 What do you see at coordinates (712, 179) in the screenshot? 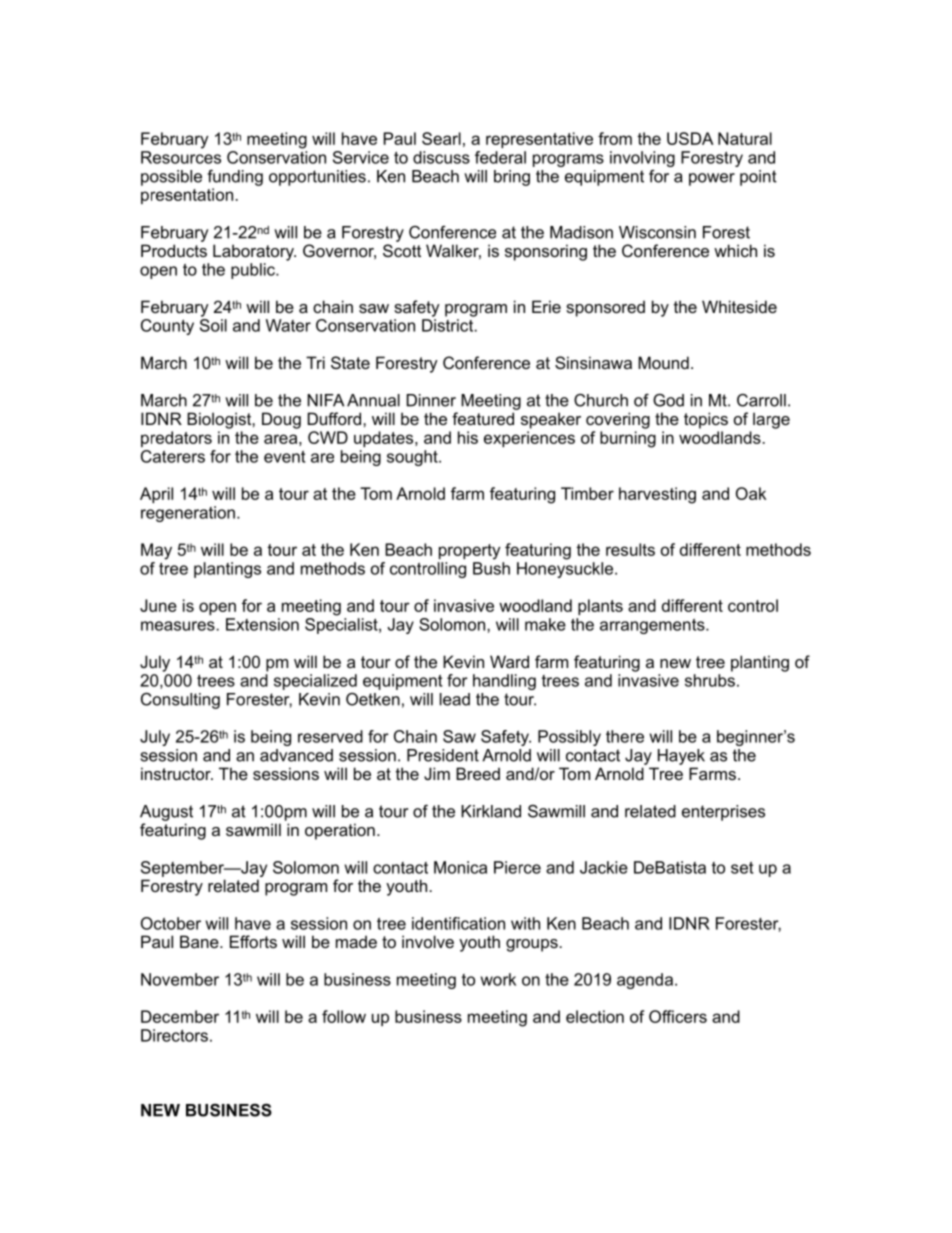
I see `power` at bounding box center [712, 179].
